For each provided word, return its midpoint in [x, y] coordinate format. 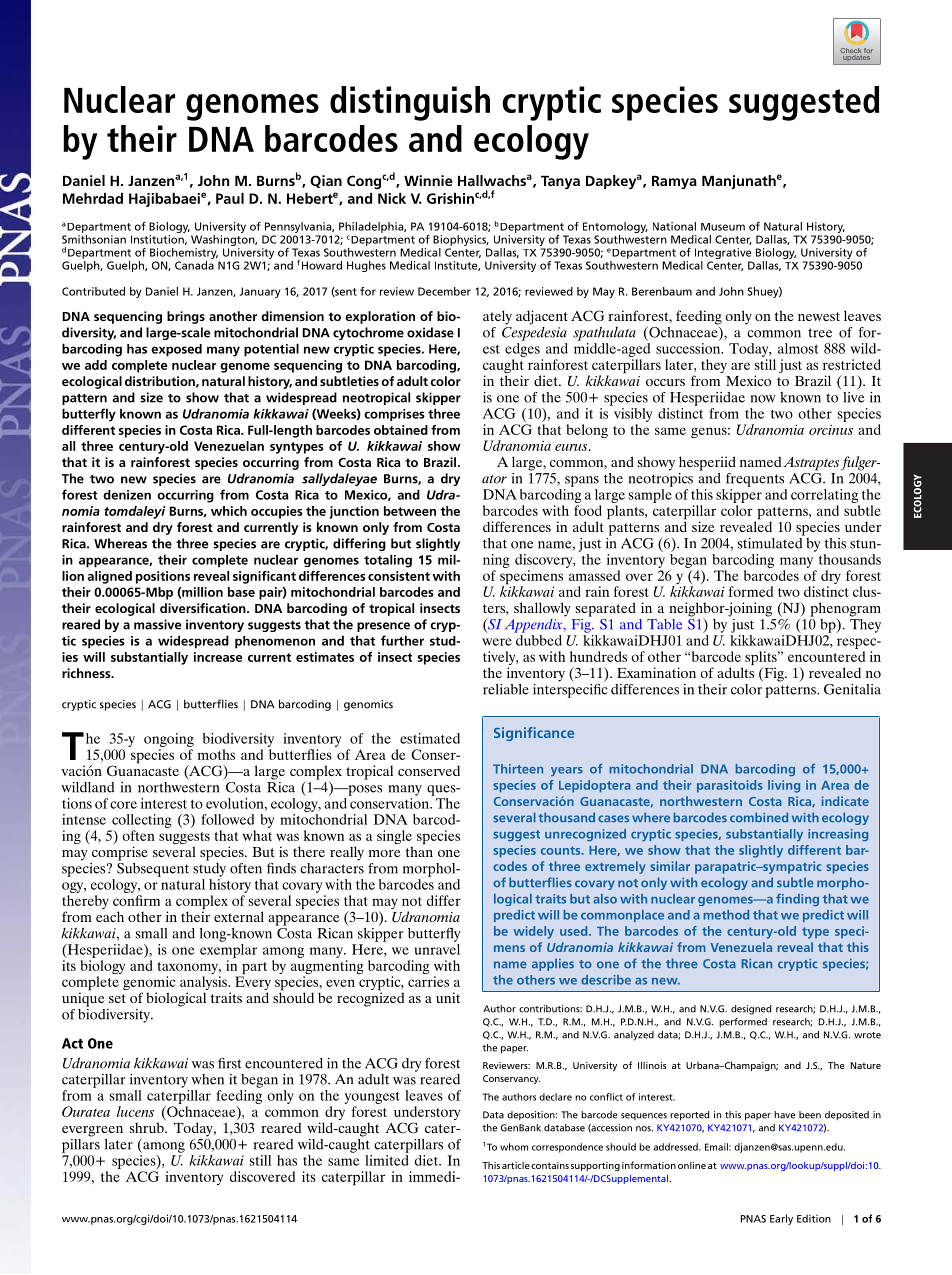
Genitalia [852, 689]
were [497, 642]
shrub [148, 1127]
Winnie [428, 180]
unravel [437, 948]
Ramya [674, 182]
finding [797, 900]
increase [218, 657]
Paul [230, 198]
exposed [176, 350]
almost [798, 348]
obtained [401, 430]
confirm [136, 900]
